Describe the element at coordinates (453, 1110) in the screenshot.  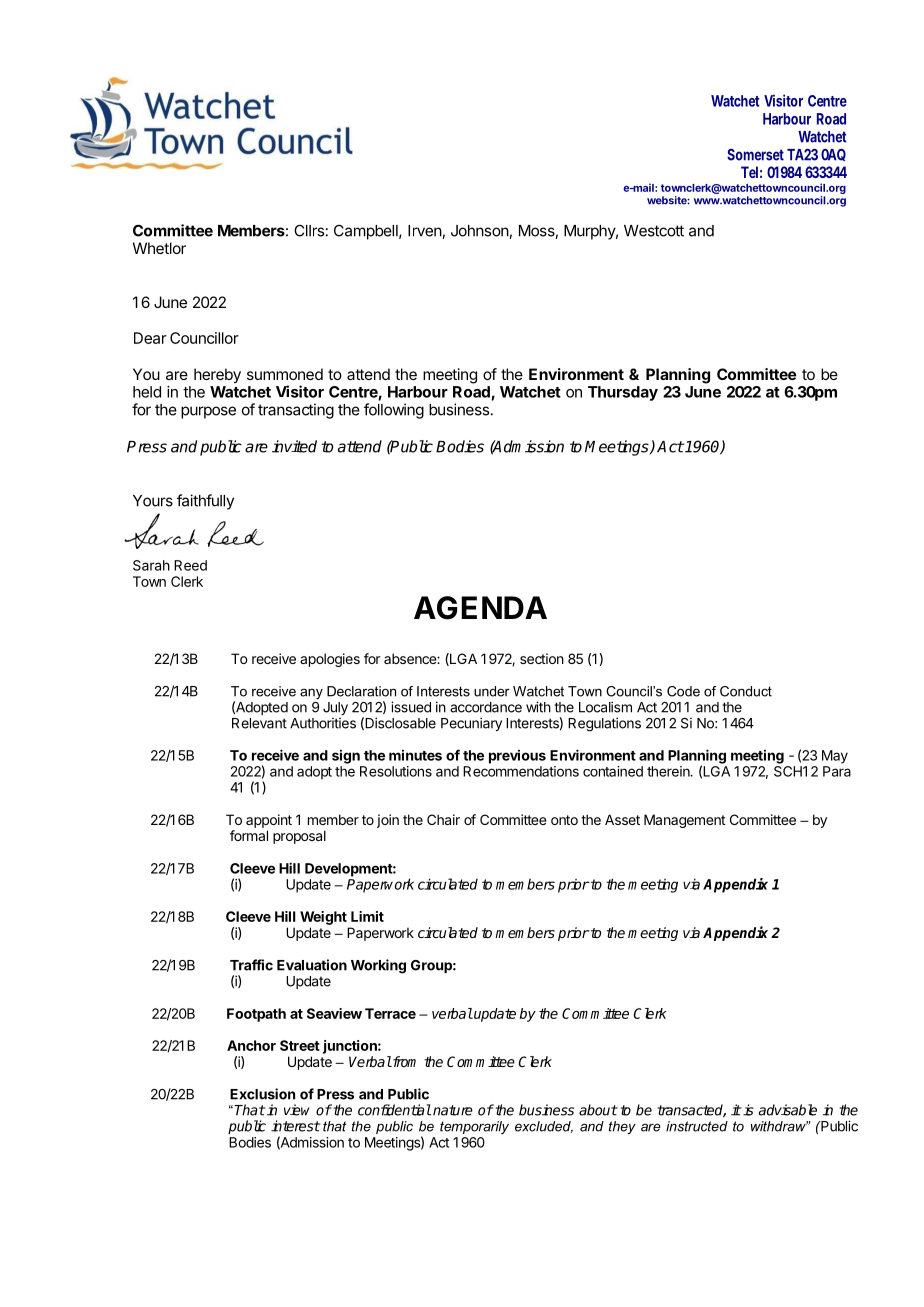
I see `nature` at that location.
